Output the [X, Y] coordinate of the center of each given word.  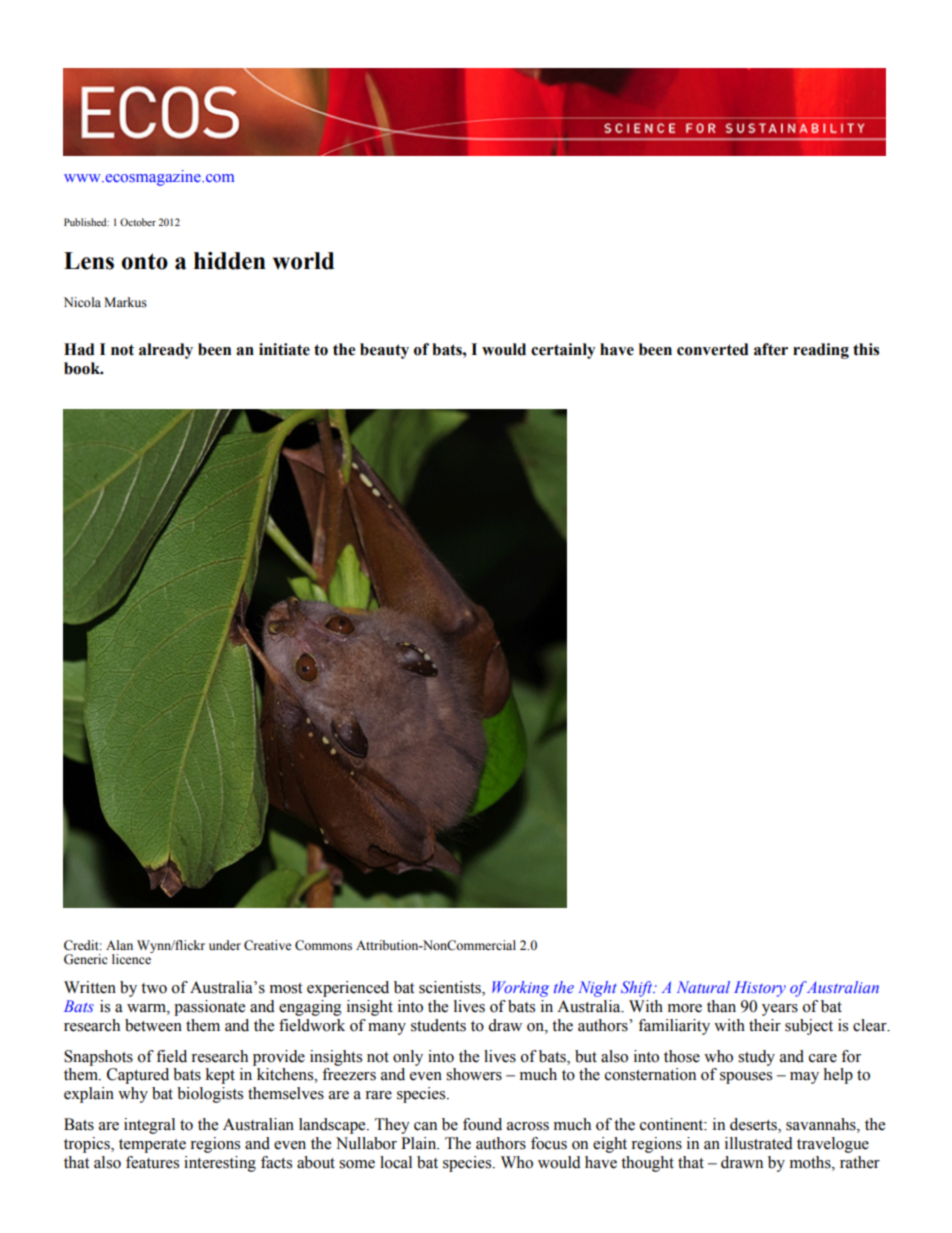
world [303, 261]
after [771, 349]
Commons [323, 945]
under [225, 945]
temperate [152, 1146]
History [760, 989]
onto [144, 261]
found [482, 1124]
